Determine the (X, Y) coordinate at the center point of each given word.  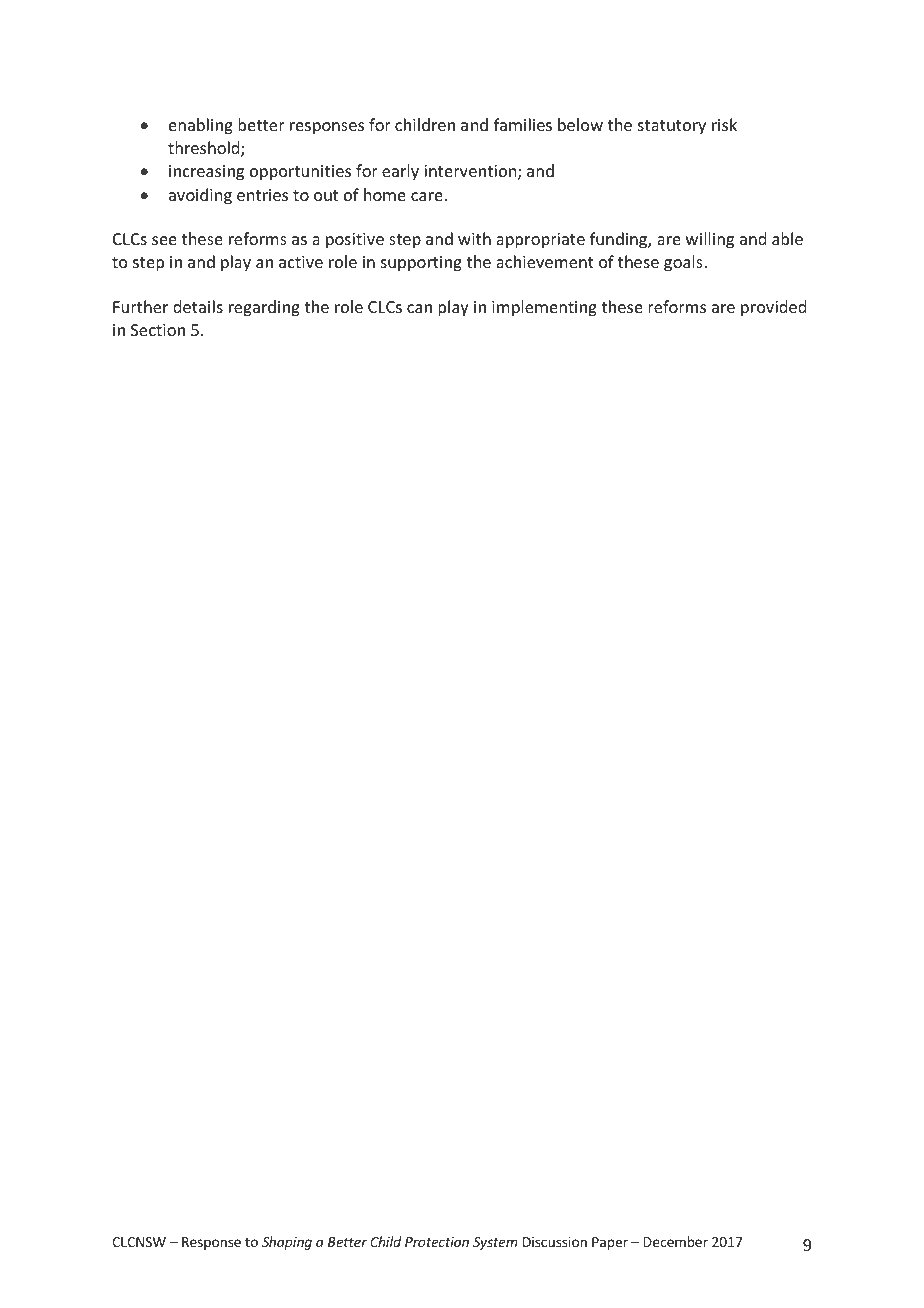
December (676, 1241)
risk (724, 124)
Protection (437, 1242)
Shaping (287, 1243)
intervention (471, 172)
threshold (205, 149)
